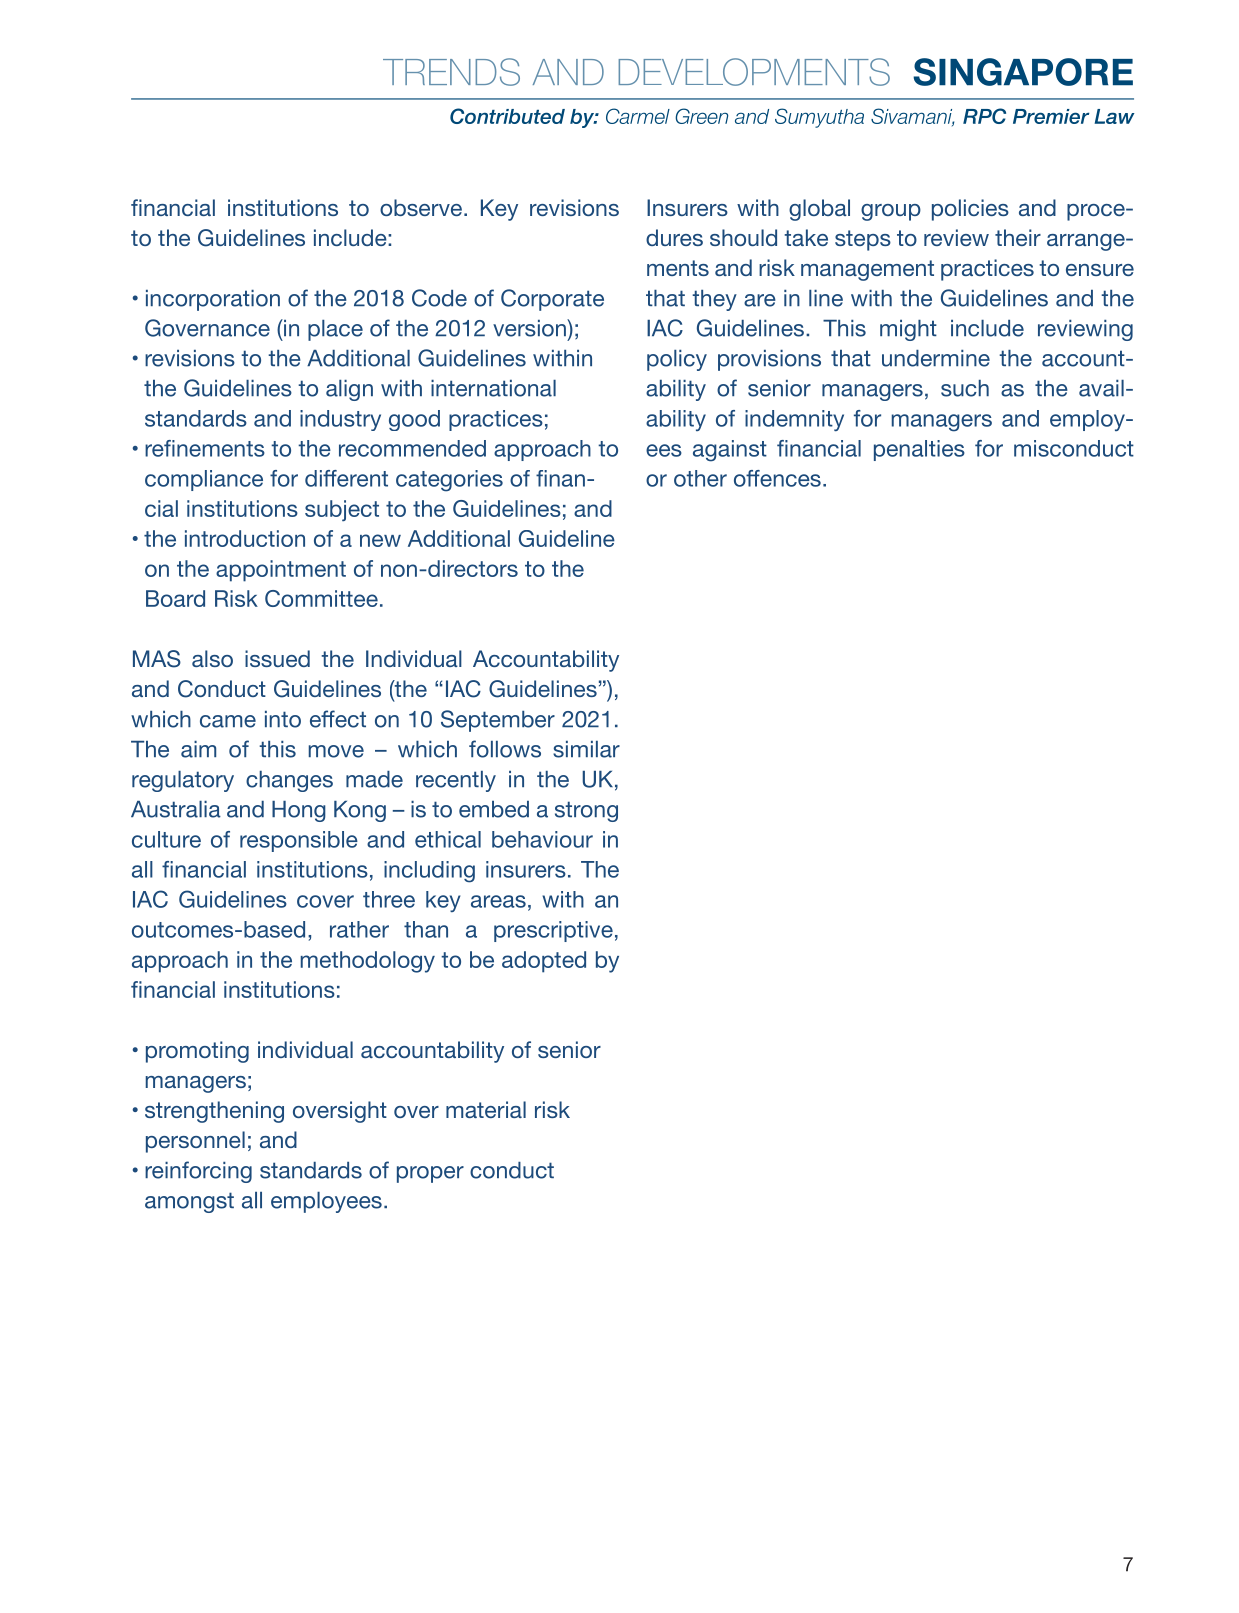 The width and height of the screenshot is (1239, 1613). I want to click on policy, so click(677, 360).
